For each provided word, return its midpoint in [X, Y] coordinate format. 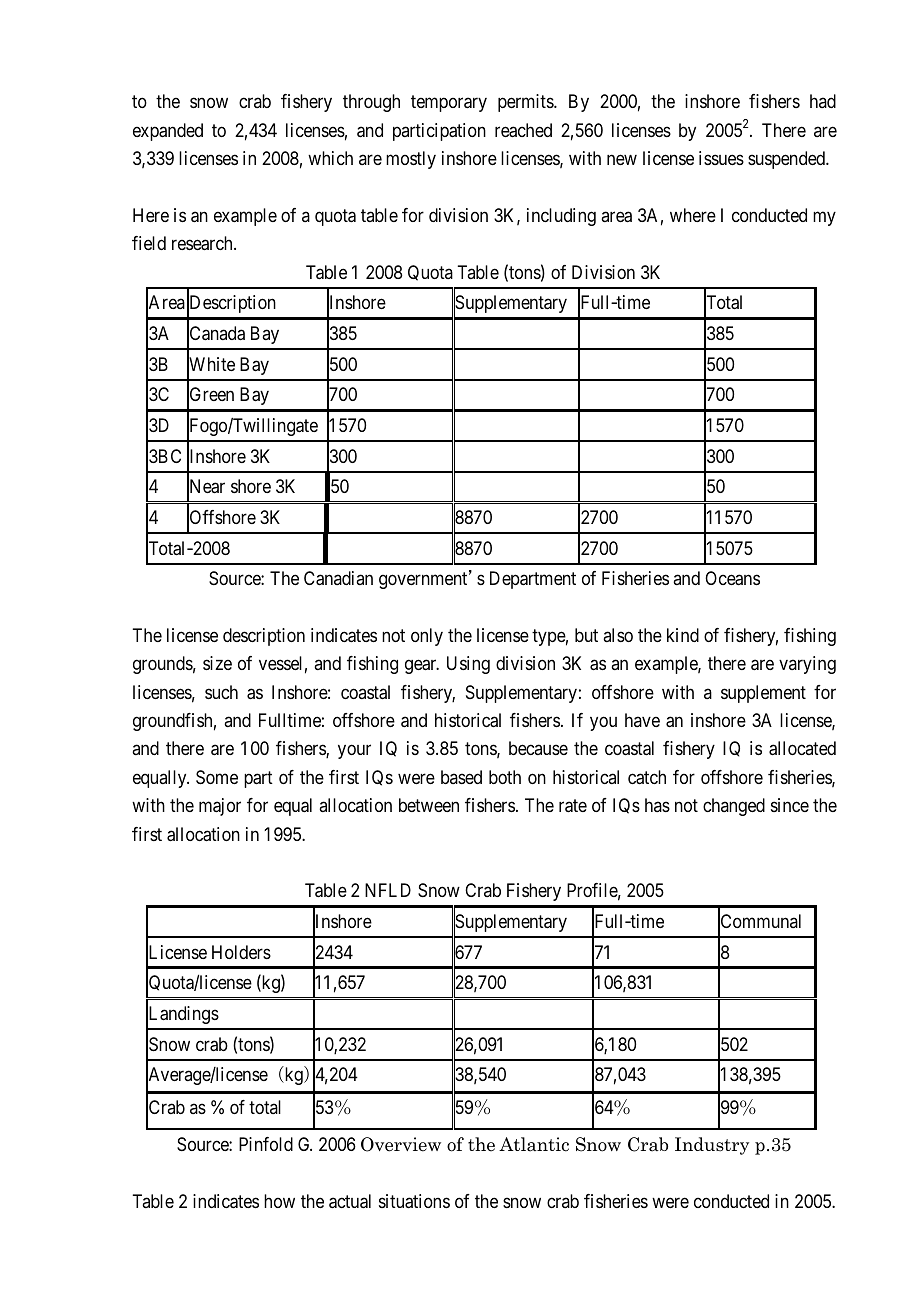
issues [721, 158]
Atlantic [534, 1144]
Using [468, 665]
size [217, 663]
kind [683, 635]
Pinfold [266, 1144]
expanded [168, 132]
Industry [712, 1146]
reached [523, 130]
